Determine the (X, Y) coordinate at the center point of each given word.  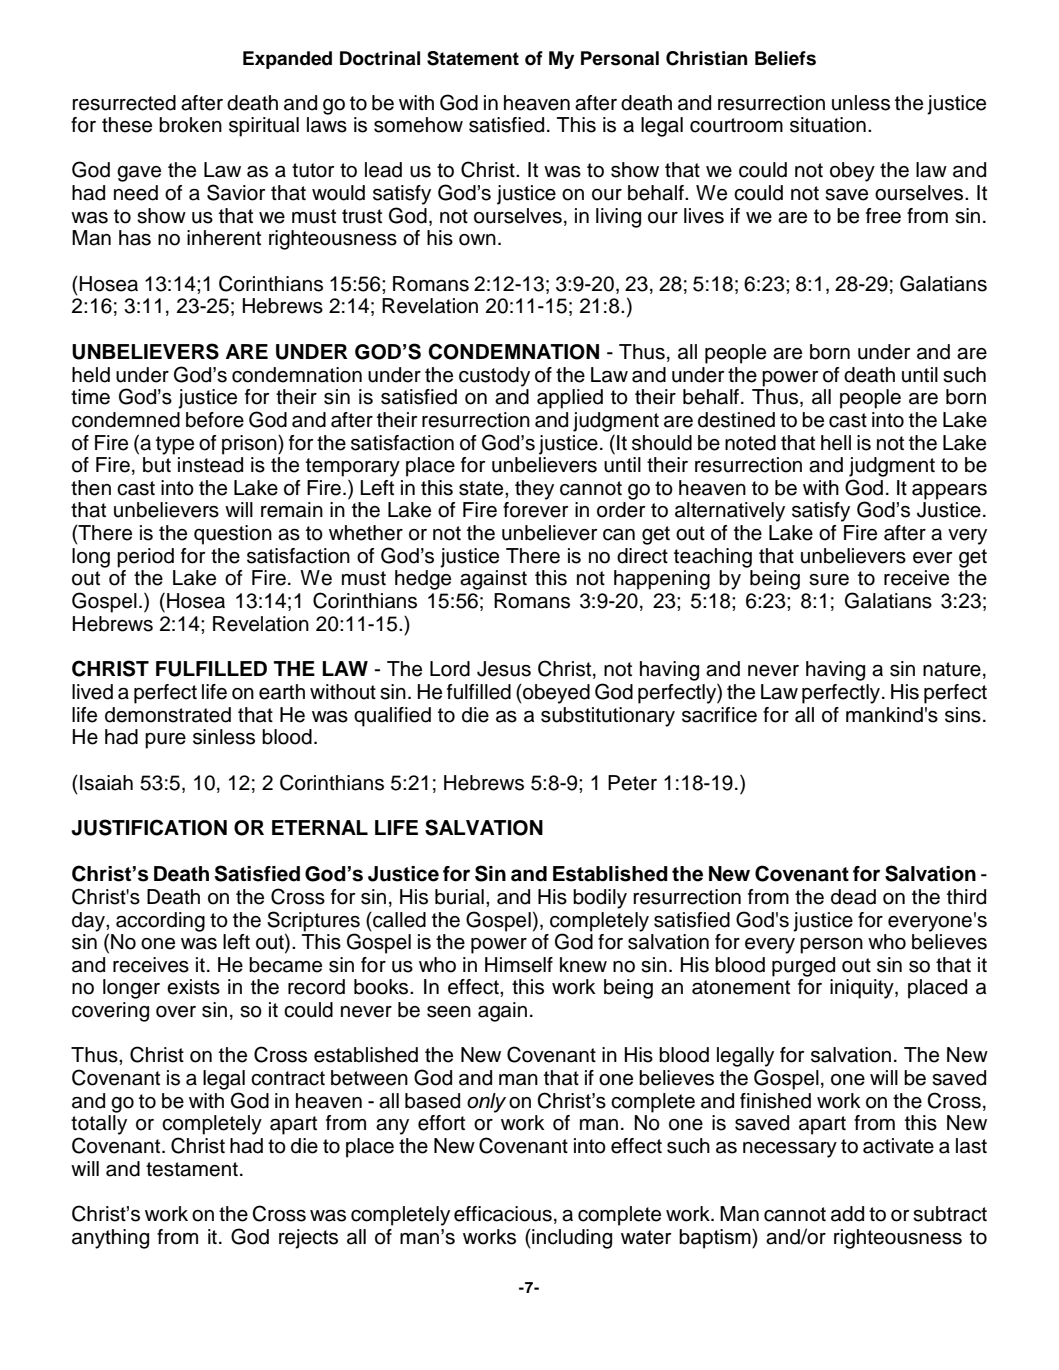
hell (836, 443)
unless (861, 103)
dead (853, 897)
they (534, 490)
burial (459, 897)
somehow (418, 125)
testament (192, 1169)
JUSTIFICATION (149, 827)
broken (190, 125)
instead (210, 465)
